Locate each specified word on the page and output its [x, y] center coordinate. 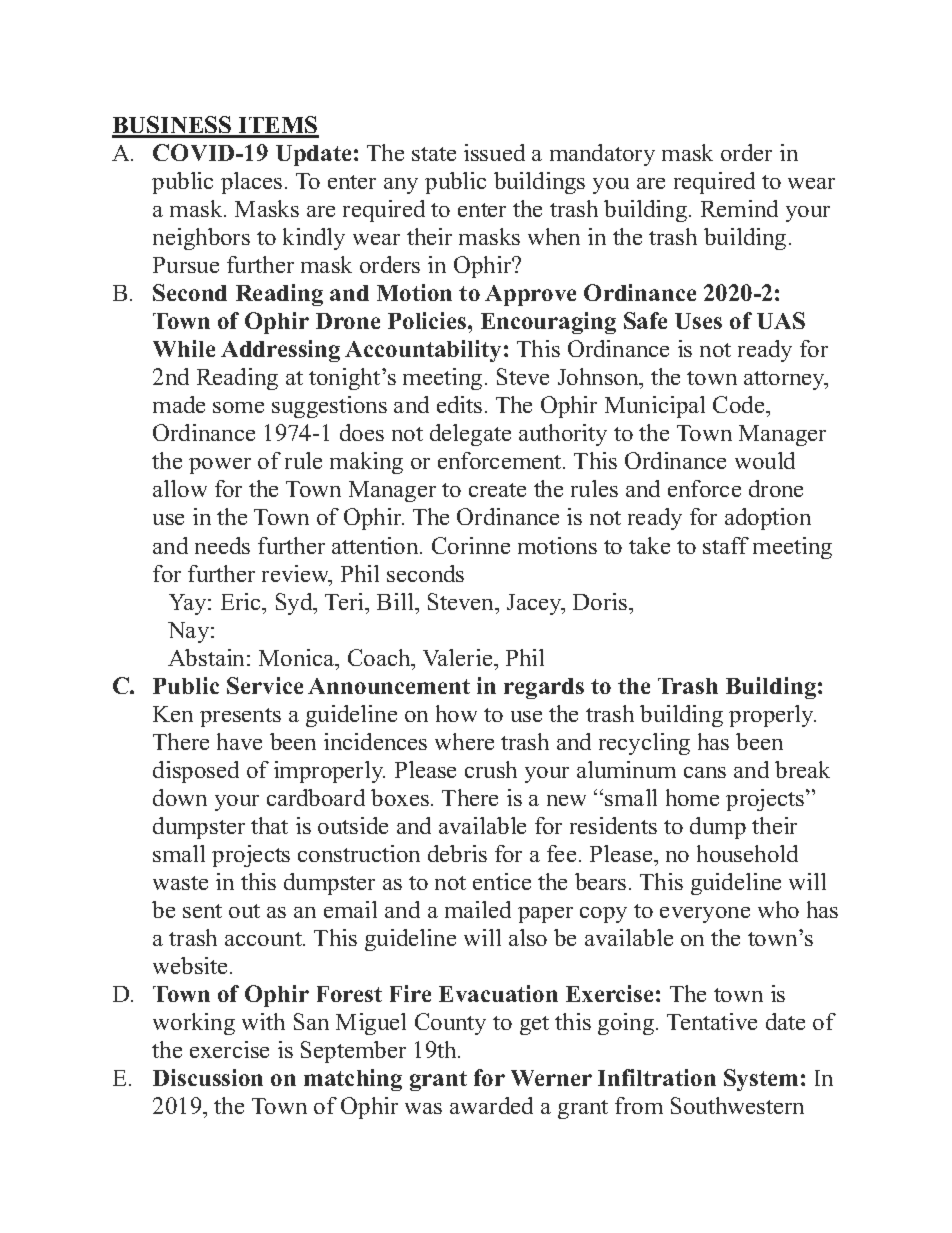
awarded [491, 1105]
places [251, 183]
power [220, 466]
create [497, 490]
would [765, 460]
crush [491, 769]
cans [705, 772]
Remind [739, 208]
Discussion [208, 1077]
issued [494, 152]
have [239, 741]
